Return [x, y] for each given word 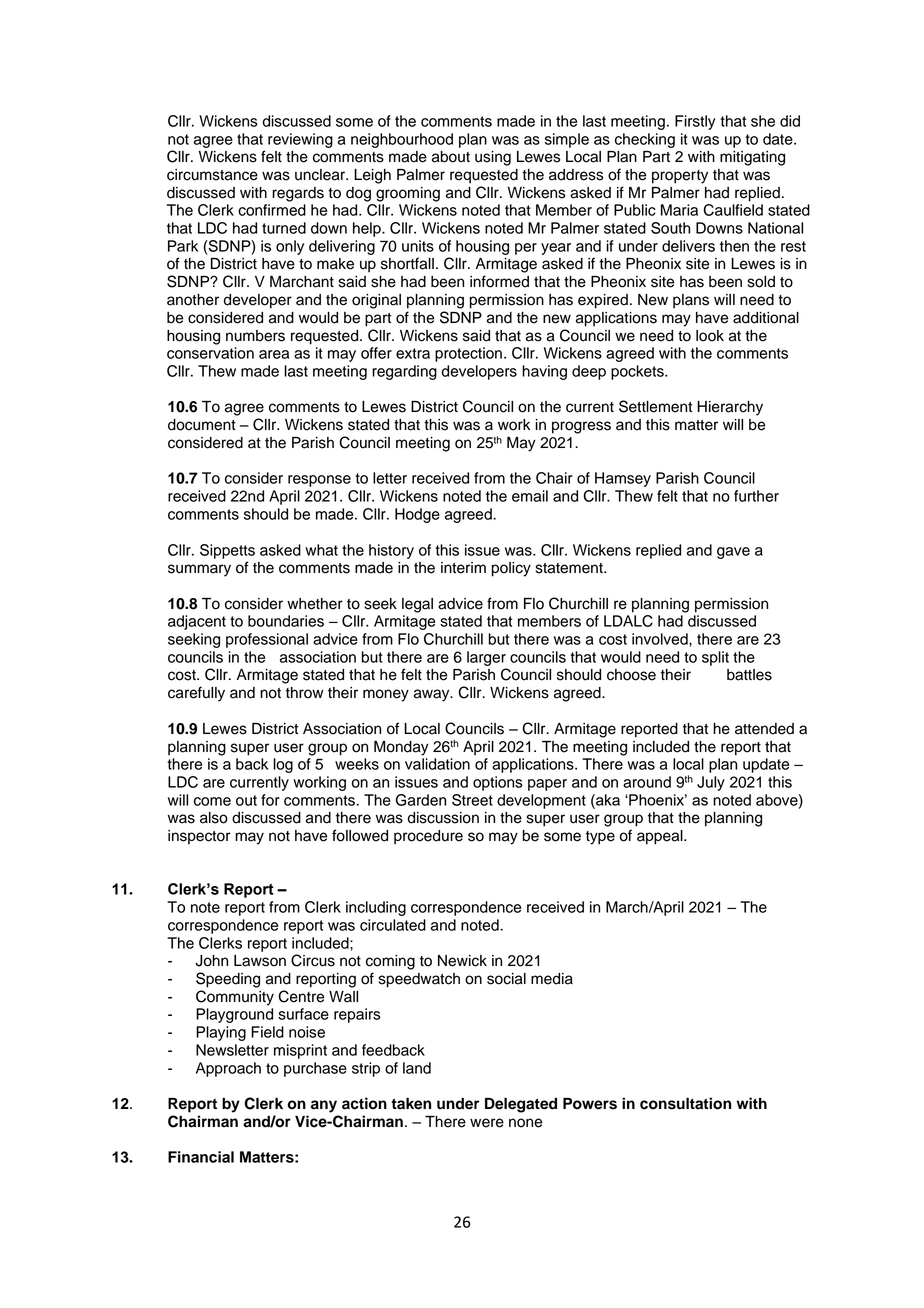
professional [267, 640]
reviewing [300, 140]
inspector [199, 837]
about [451, 157]
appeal [661, 837]
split [715, 658]
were [487, 1123]
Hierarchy [730, 408]
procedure [428, 837]
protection [468, 354]
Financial [201, 1157]
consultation [685, 1103]
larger [486, 658]
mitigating [752, 158]
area [274, 354]
